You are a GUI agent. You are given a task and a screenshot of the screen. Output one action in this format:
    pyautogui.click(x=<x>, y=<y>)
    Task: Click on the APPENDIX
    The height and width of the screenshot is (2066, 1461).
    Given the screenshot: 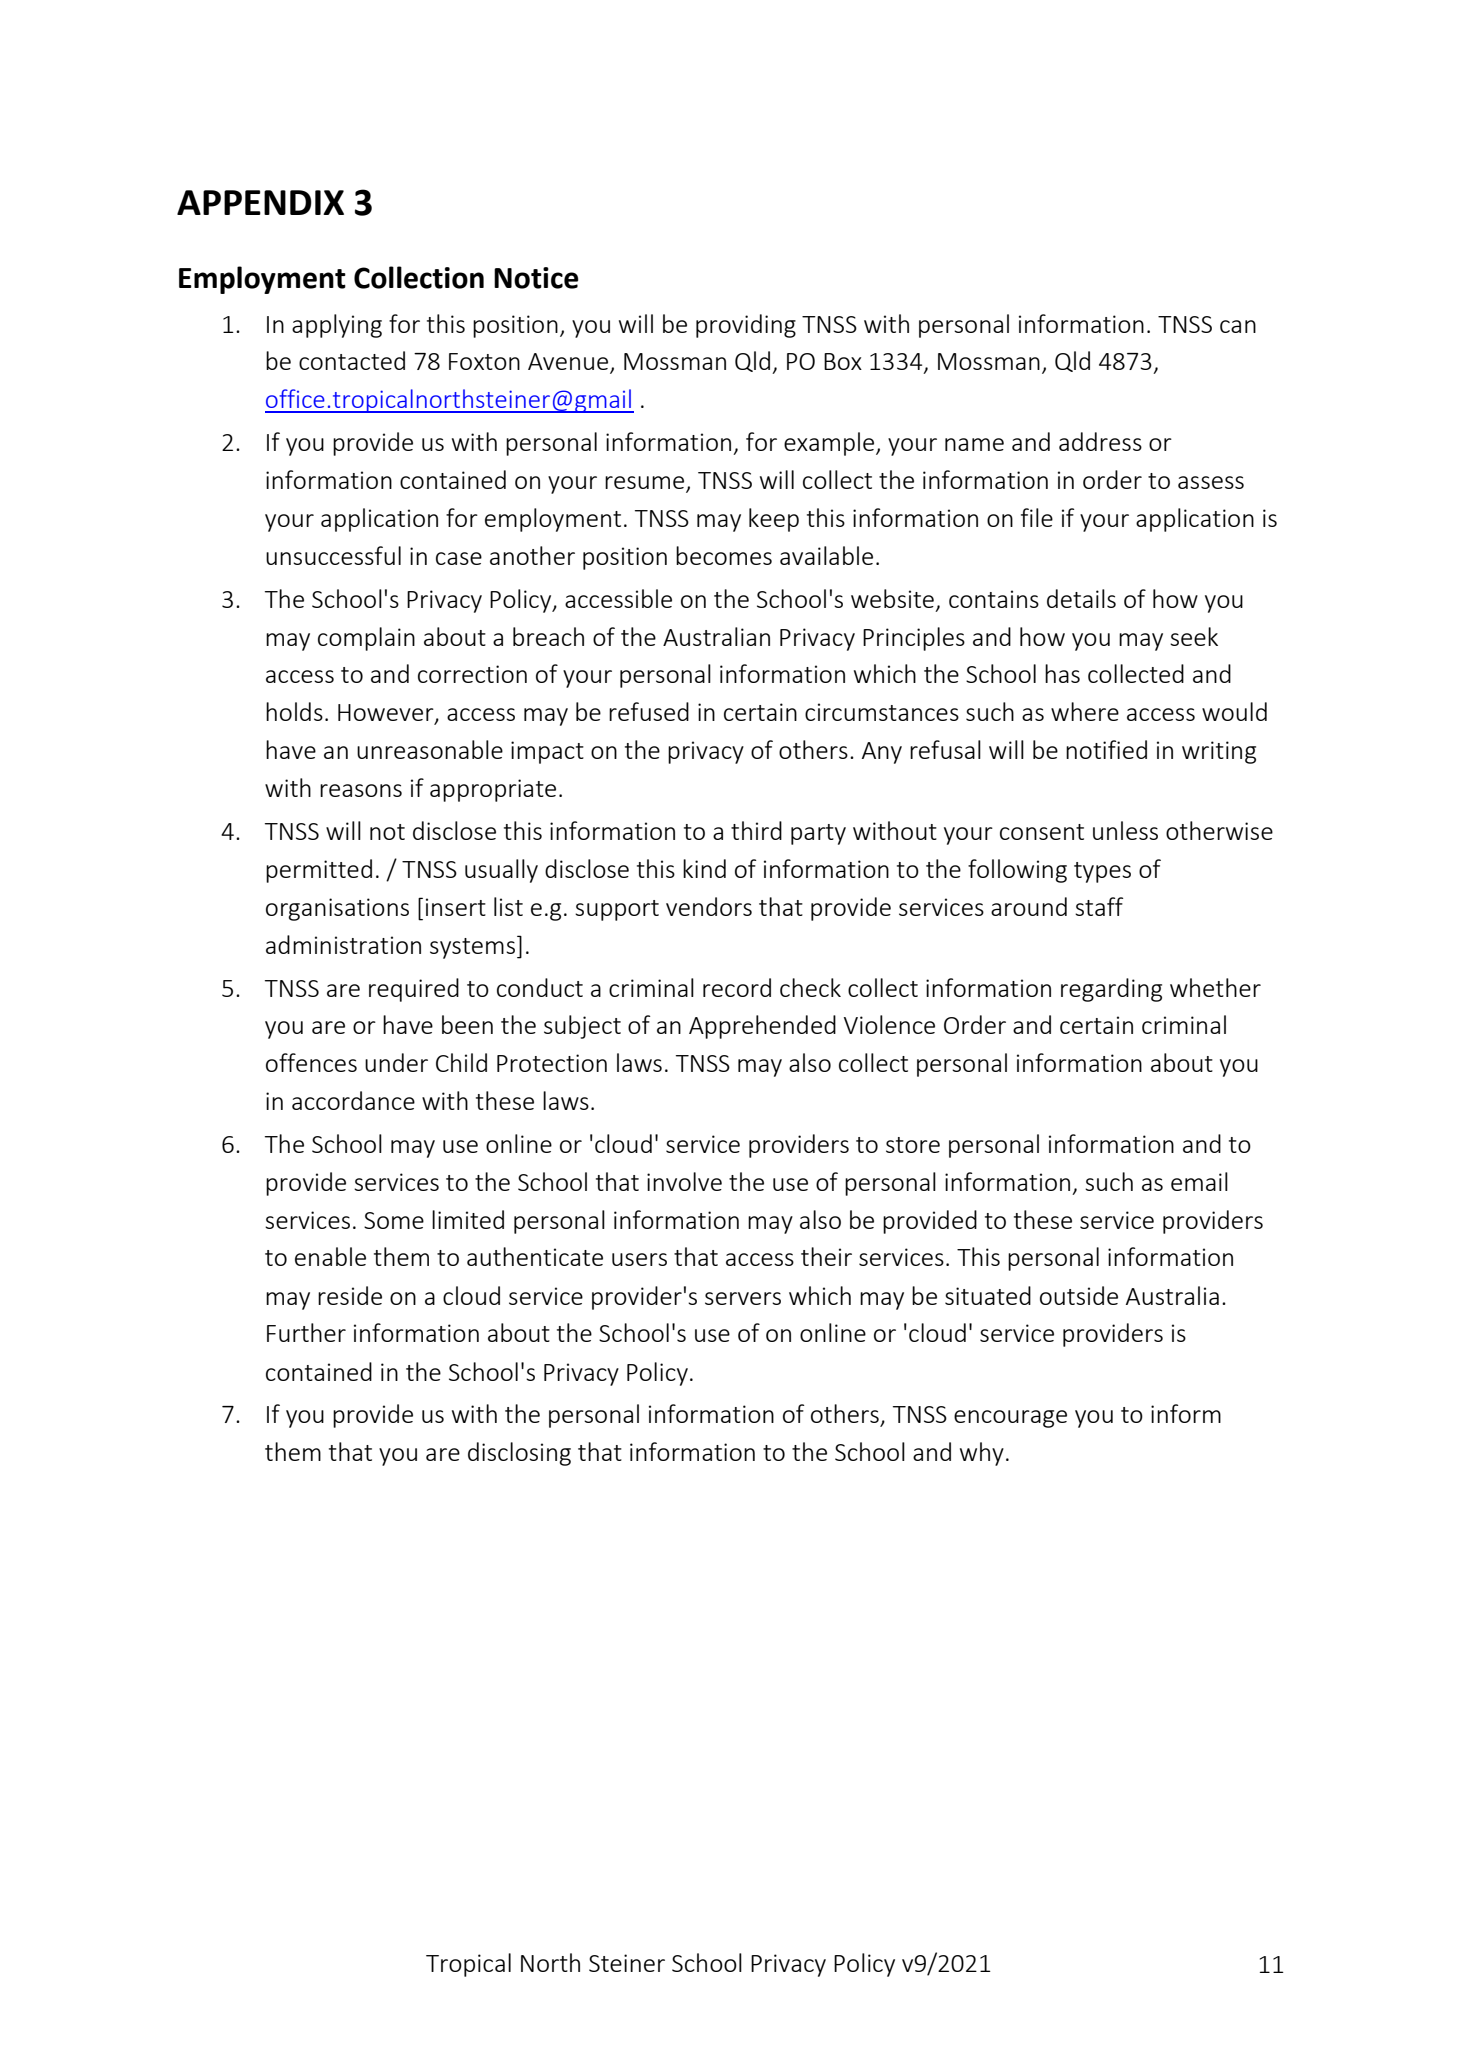 What is the action you would take?
    pyautogui.click(x=260, y=202)
